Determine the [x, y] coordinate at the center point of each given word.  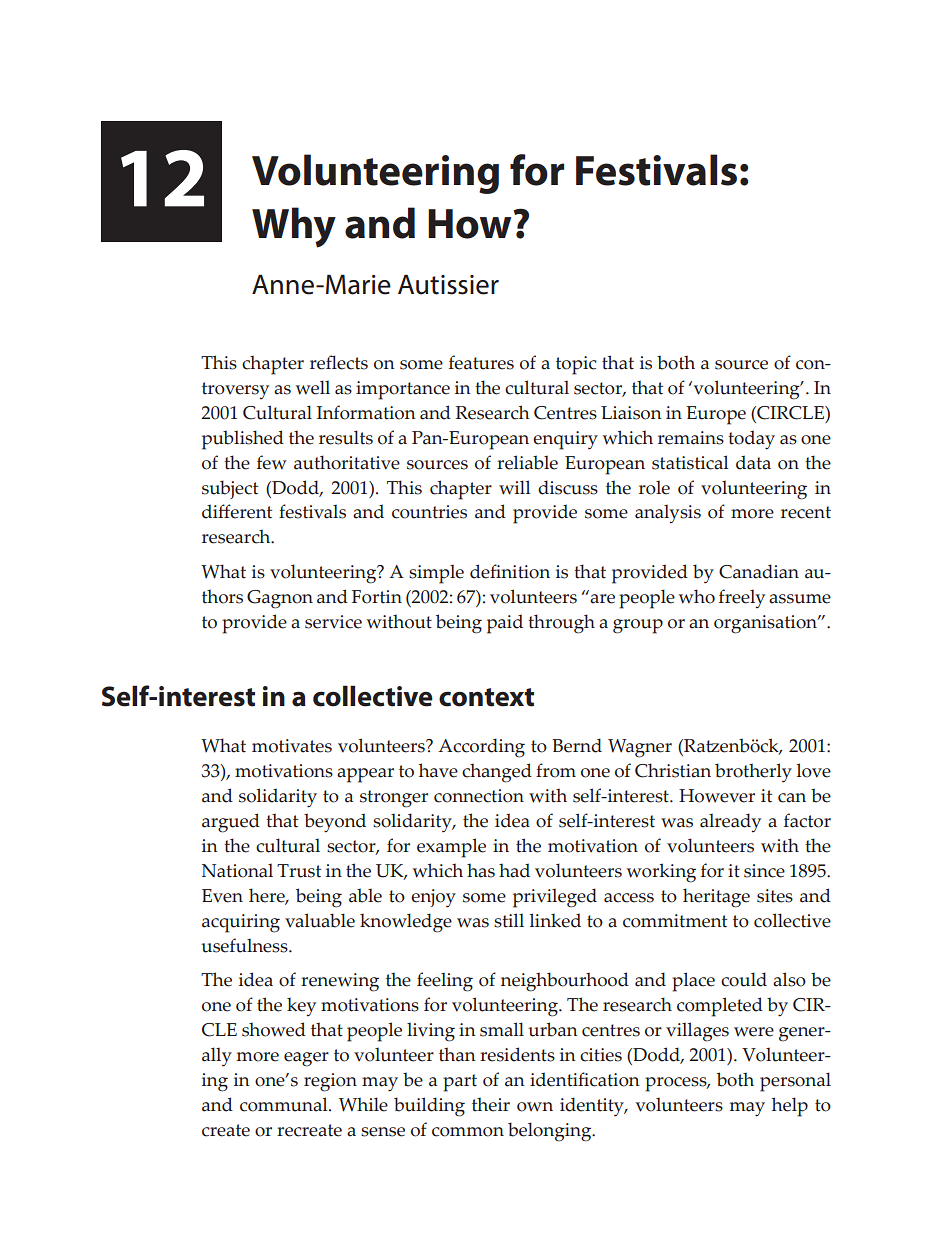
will [515, 487]
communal [285, 1104]
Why [294, 227]
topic [576, 365]
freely [742, 598]
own [535, 1107]
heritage [716, 898]
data [753, 462]
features [481, 362]
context [486, 697]
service [333, 622]
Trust [299, 871]
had [514, 870]
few [272, 462]
